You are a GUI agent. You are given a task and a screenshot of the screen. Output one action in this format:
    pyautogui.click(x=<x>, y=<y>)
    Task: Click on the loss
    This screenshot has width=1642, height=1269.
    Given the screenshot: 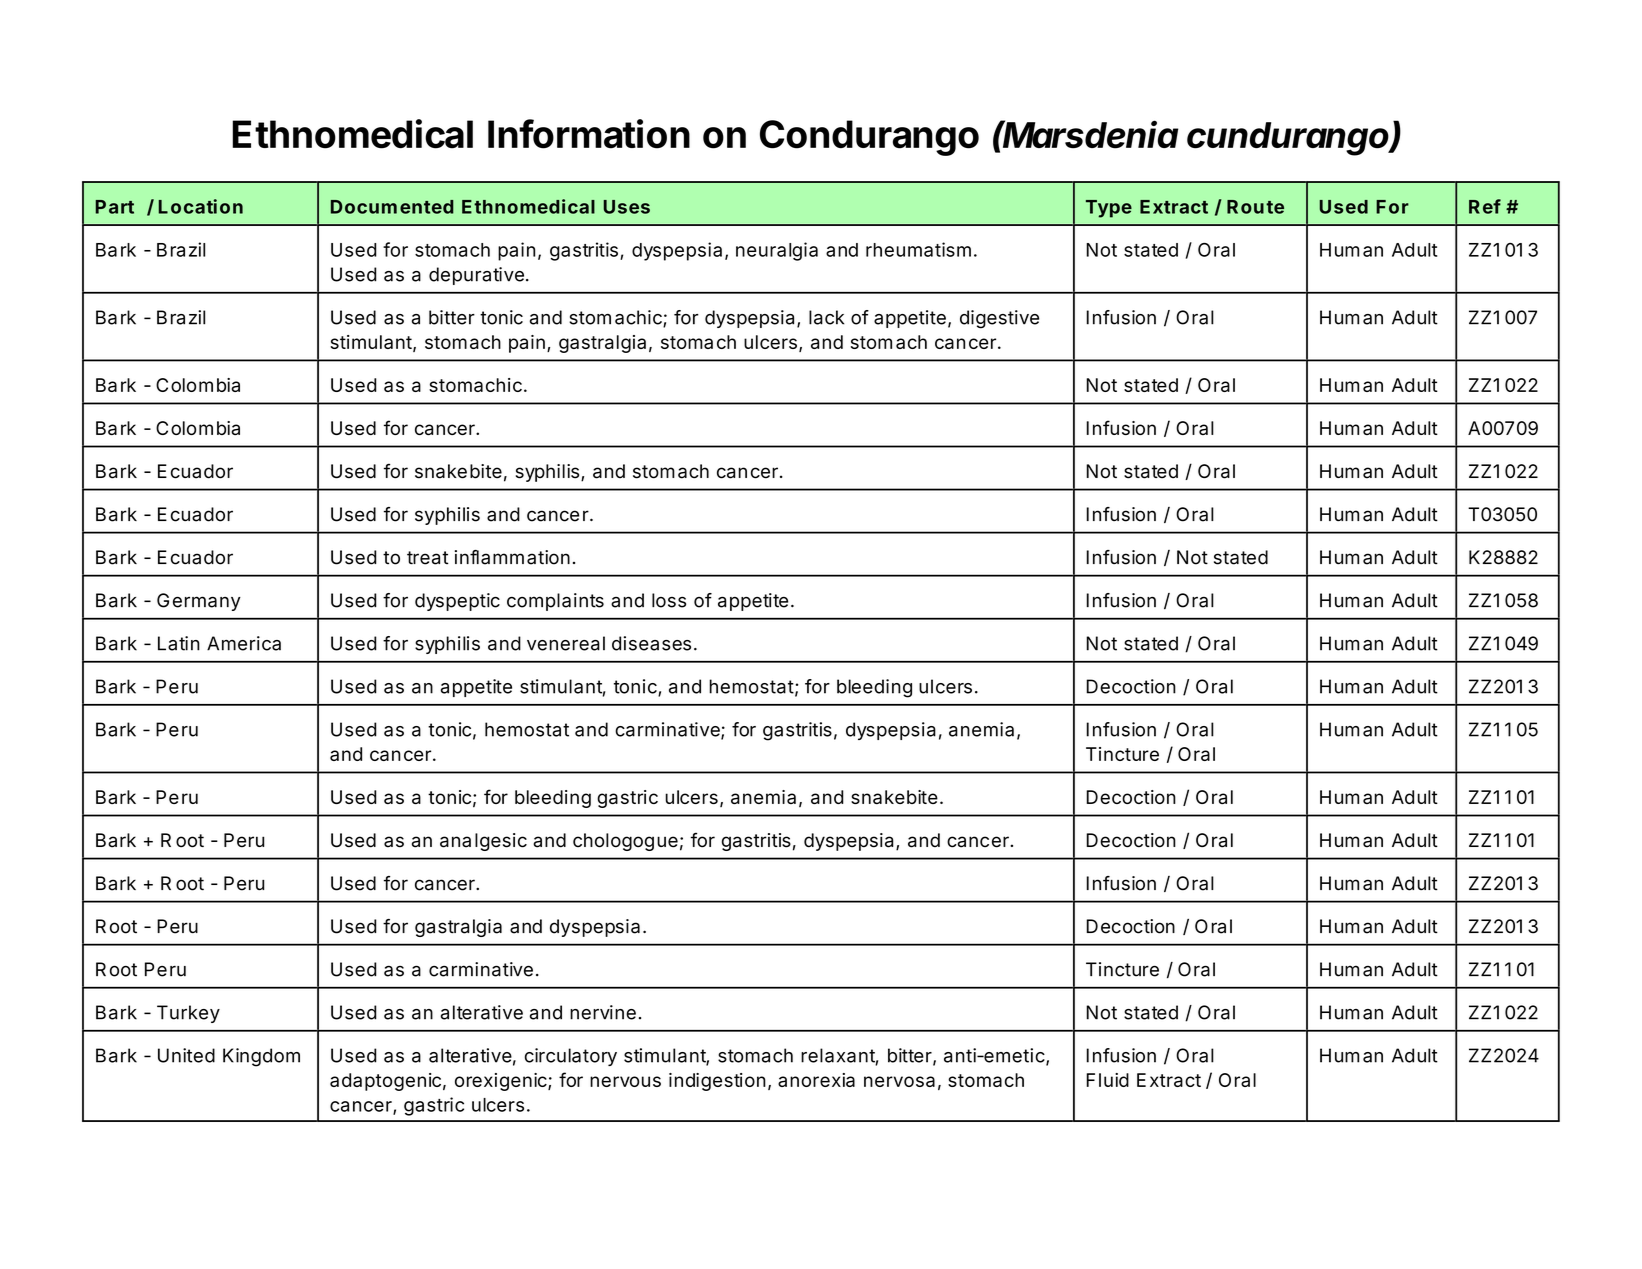 What is the action you would take?
    pyautogui.click(x=669, y=600)
